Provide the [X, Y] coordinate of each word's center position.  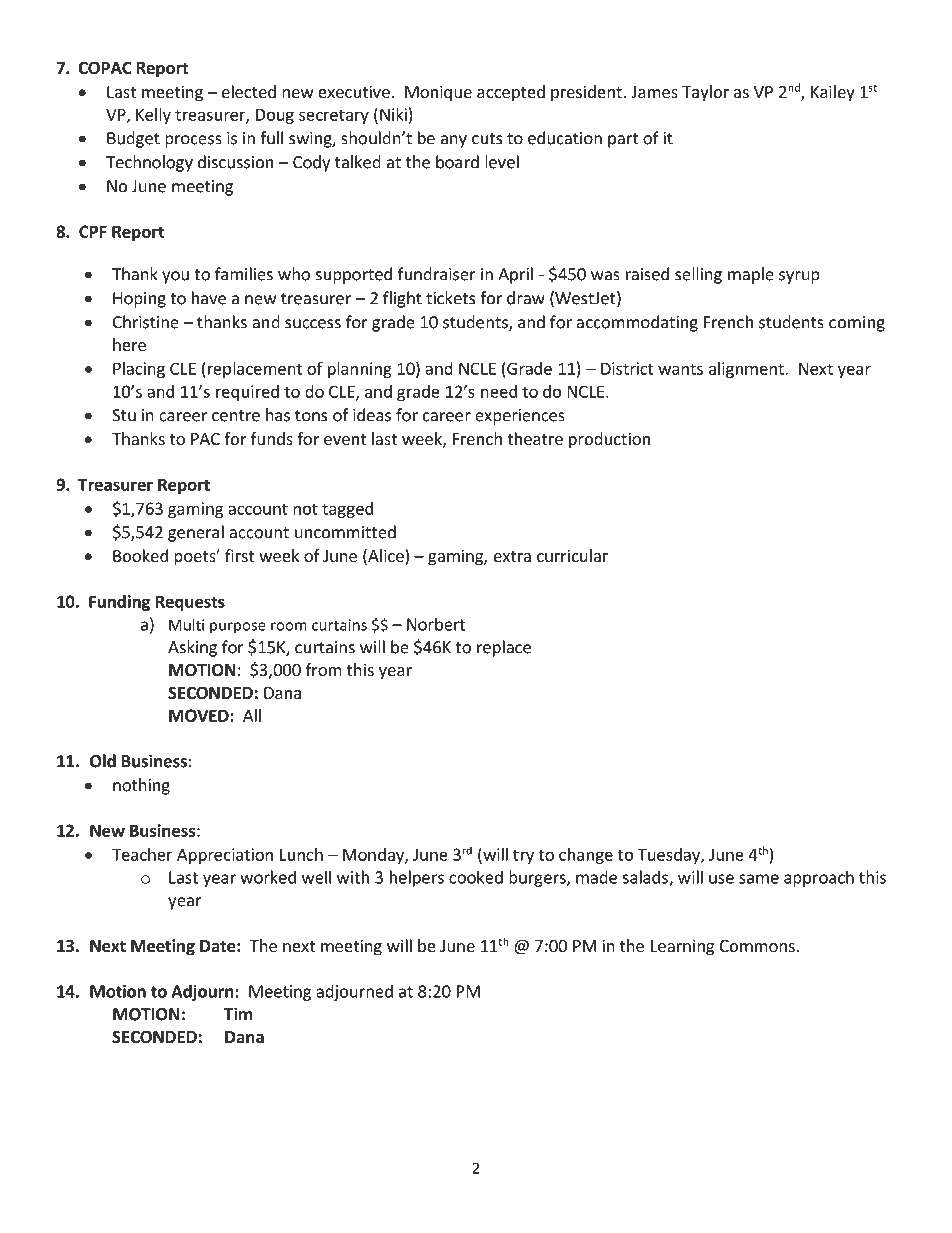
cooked [476, 877]
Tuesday [670, 856]
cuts [487, 139]
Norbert [436, 624]
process [193, 141]
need [499, 391]
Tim [238, 1014]
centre [236, 416]
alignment [747, 370]
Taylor [705, 93]
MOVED [200, 715]
